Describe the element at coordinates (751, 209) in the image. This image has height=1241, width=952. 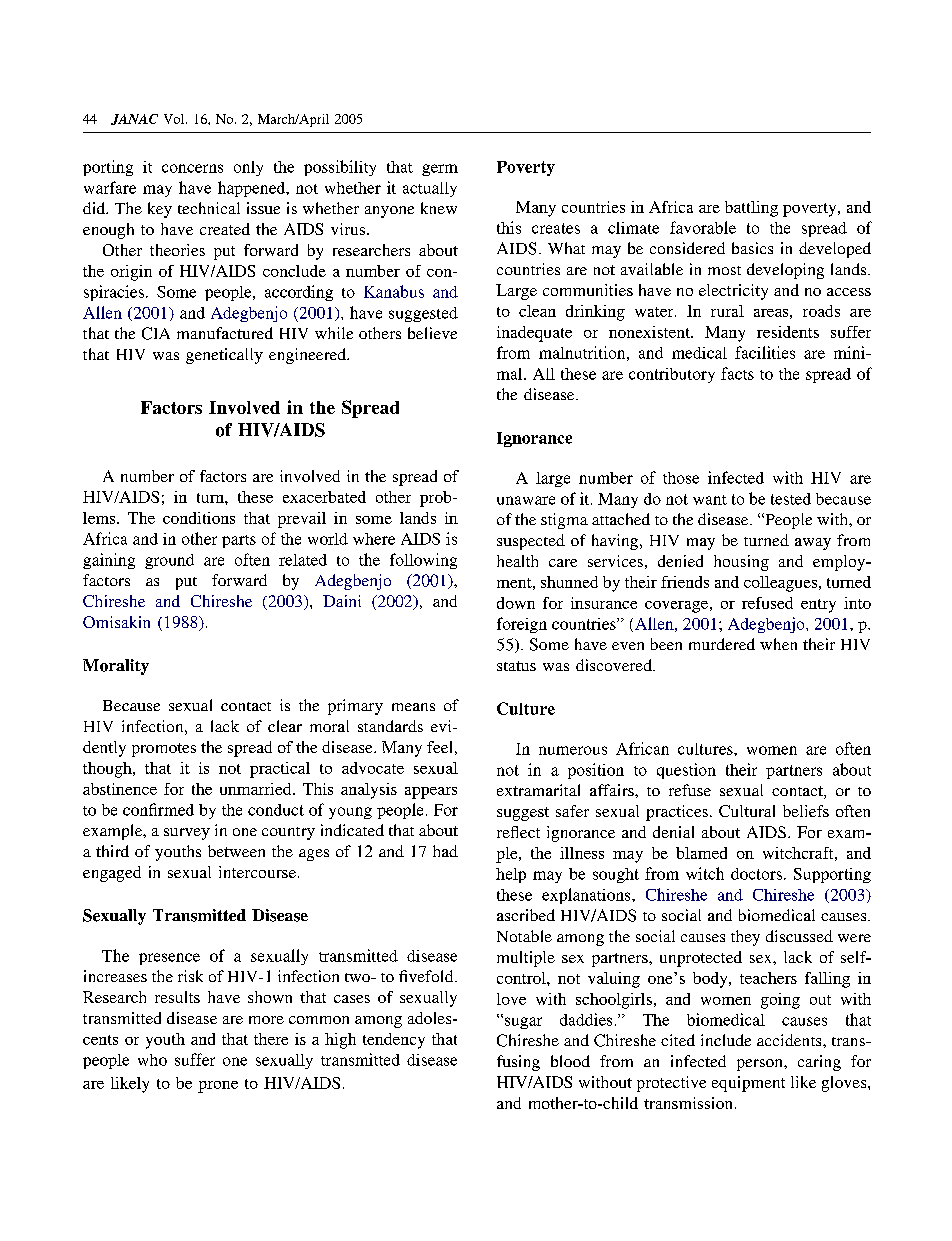
I see `battling` at that location.
